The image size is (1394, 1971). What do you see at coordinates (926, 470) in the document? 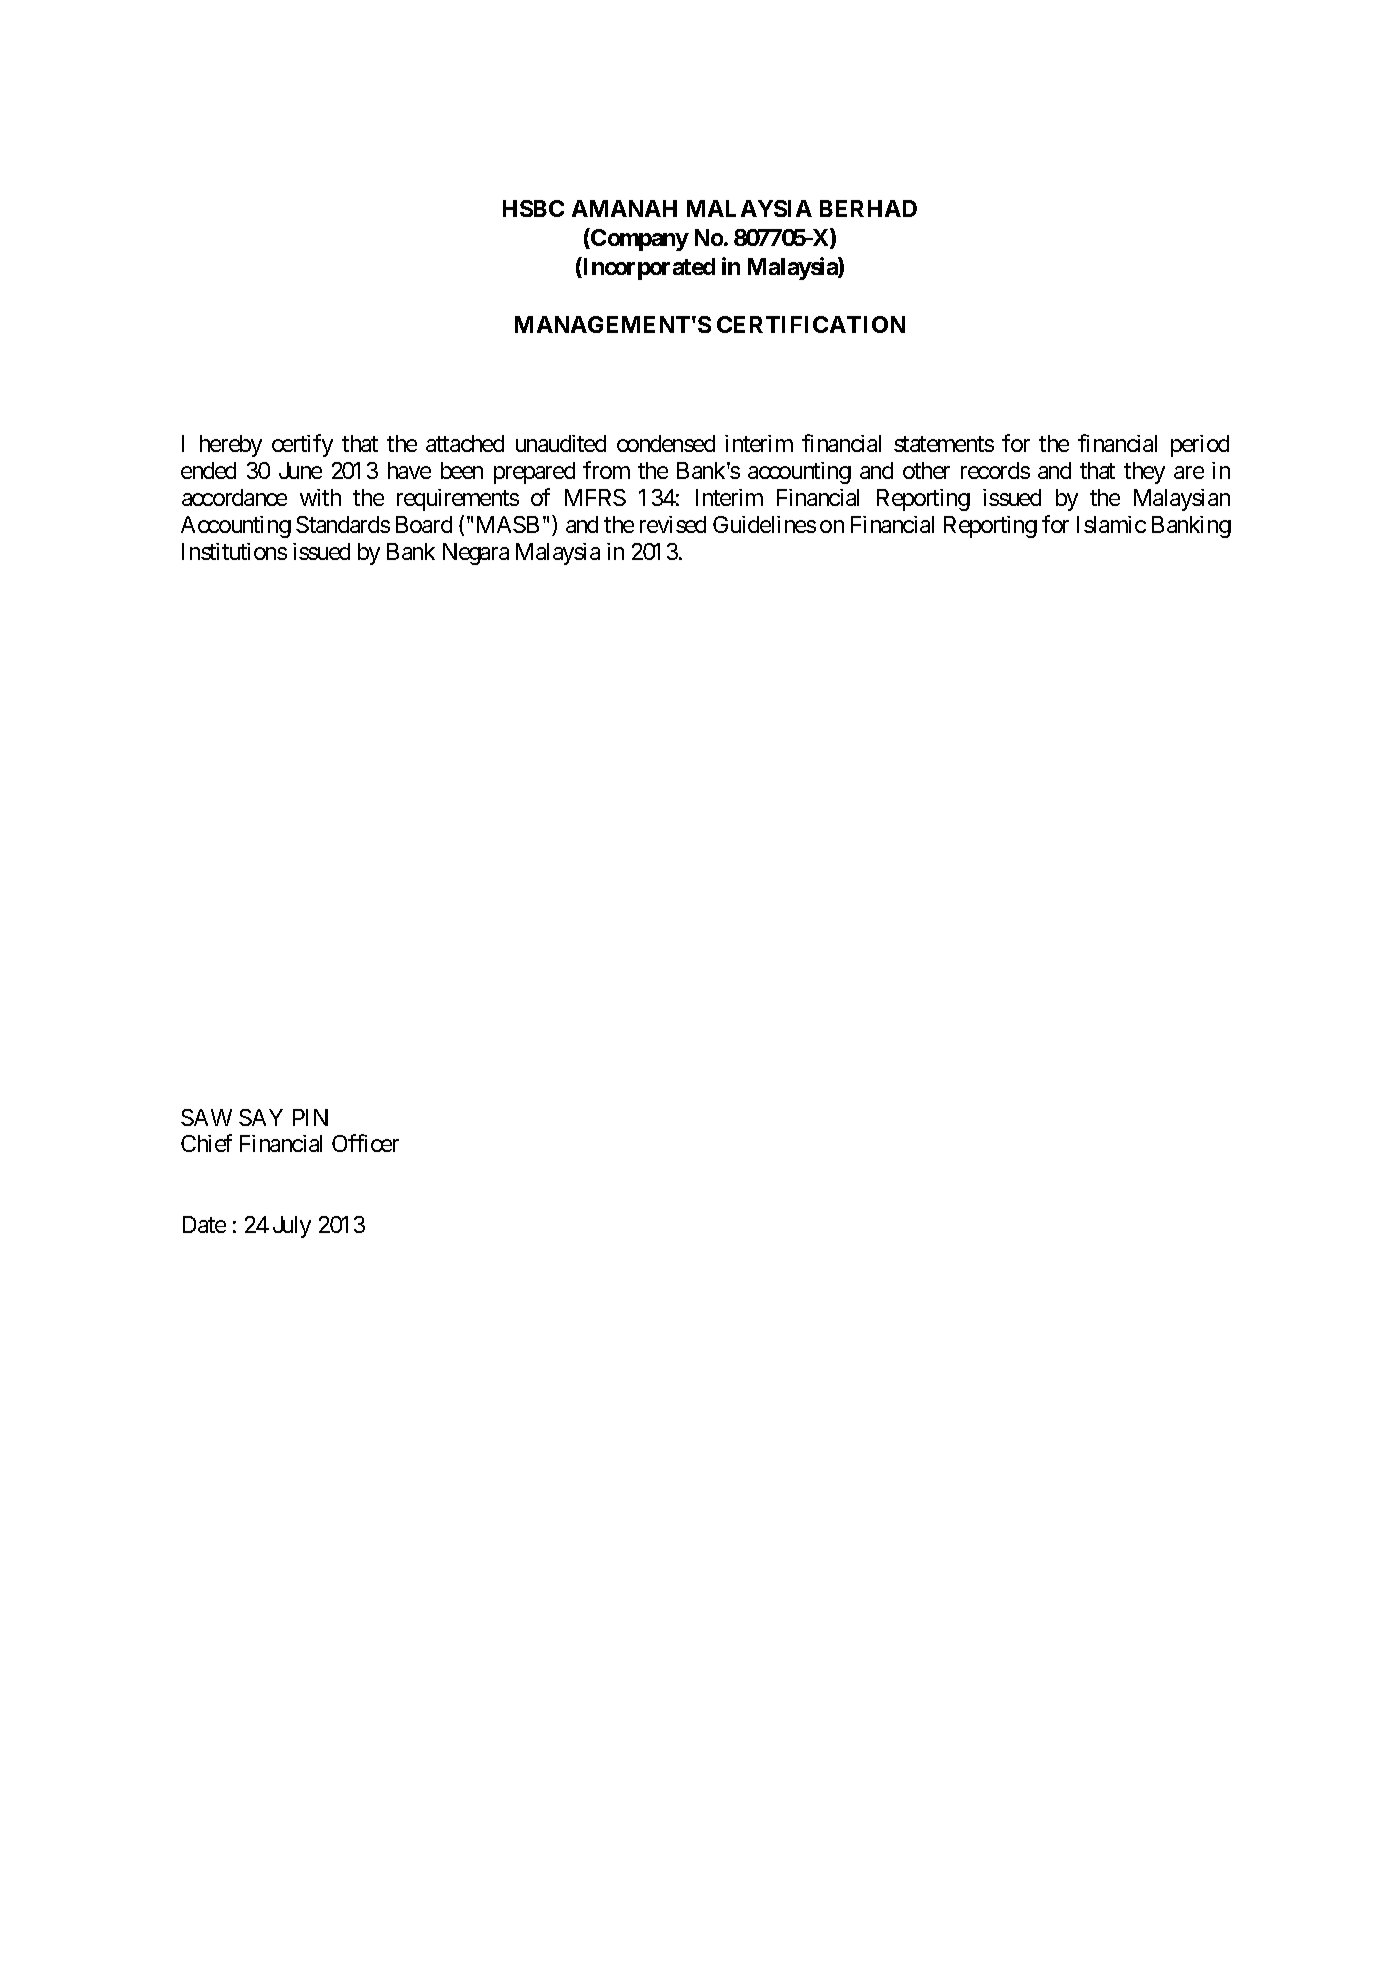
I see `other` at bounding box center [926, 470].
